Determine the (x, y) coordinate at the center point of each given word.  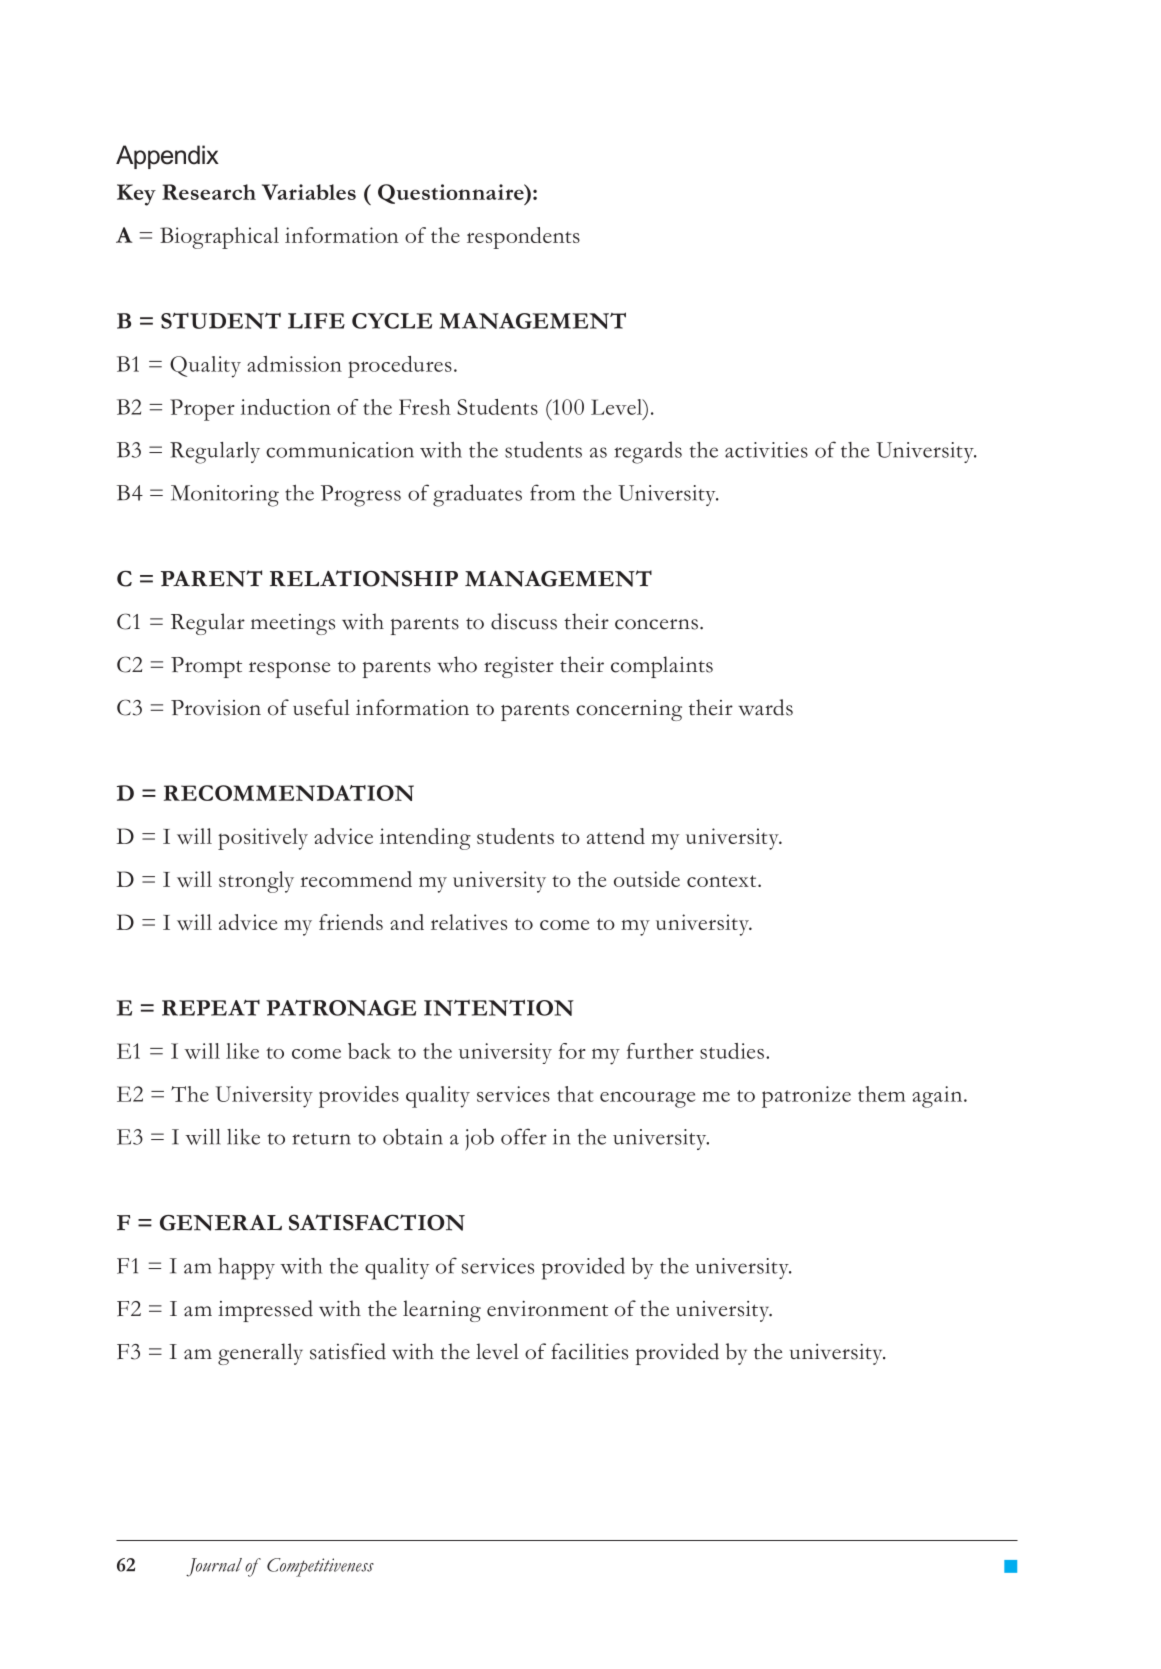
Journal (214, 1567)
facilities (589, 1351)
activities (766, 450)
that (575, 1094)
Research (209, 192)
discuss (524, 621)
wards (765, 707)
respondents (523, 238)
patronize (806, 1097)
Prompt (206, 667)
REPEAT (211, 1007)
